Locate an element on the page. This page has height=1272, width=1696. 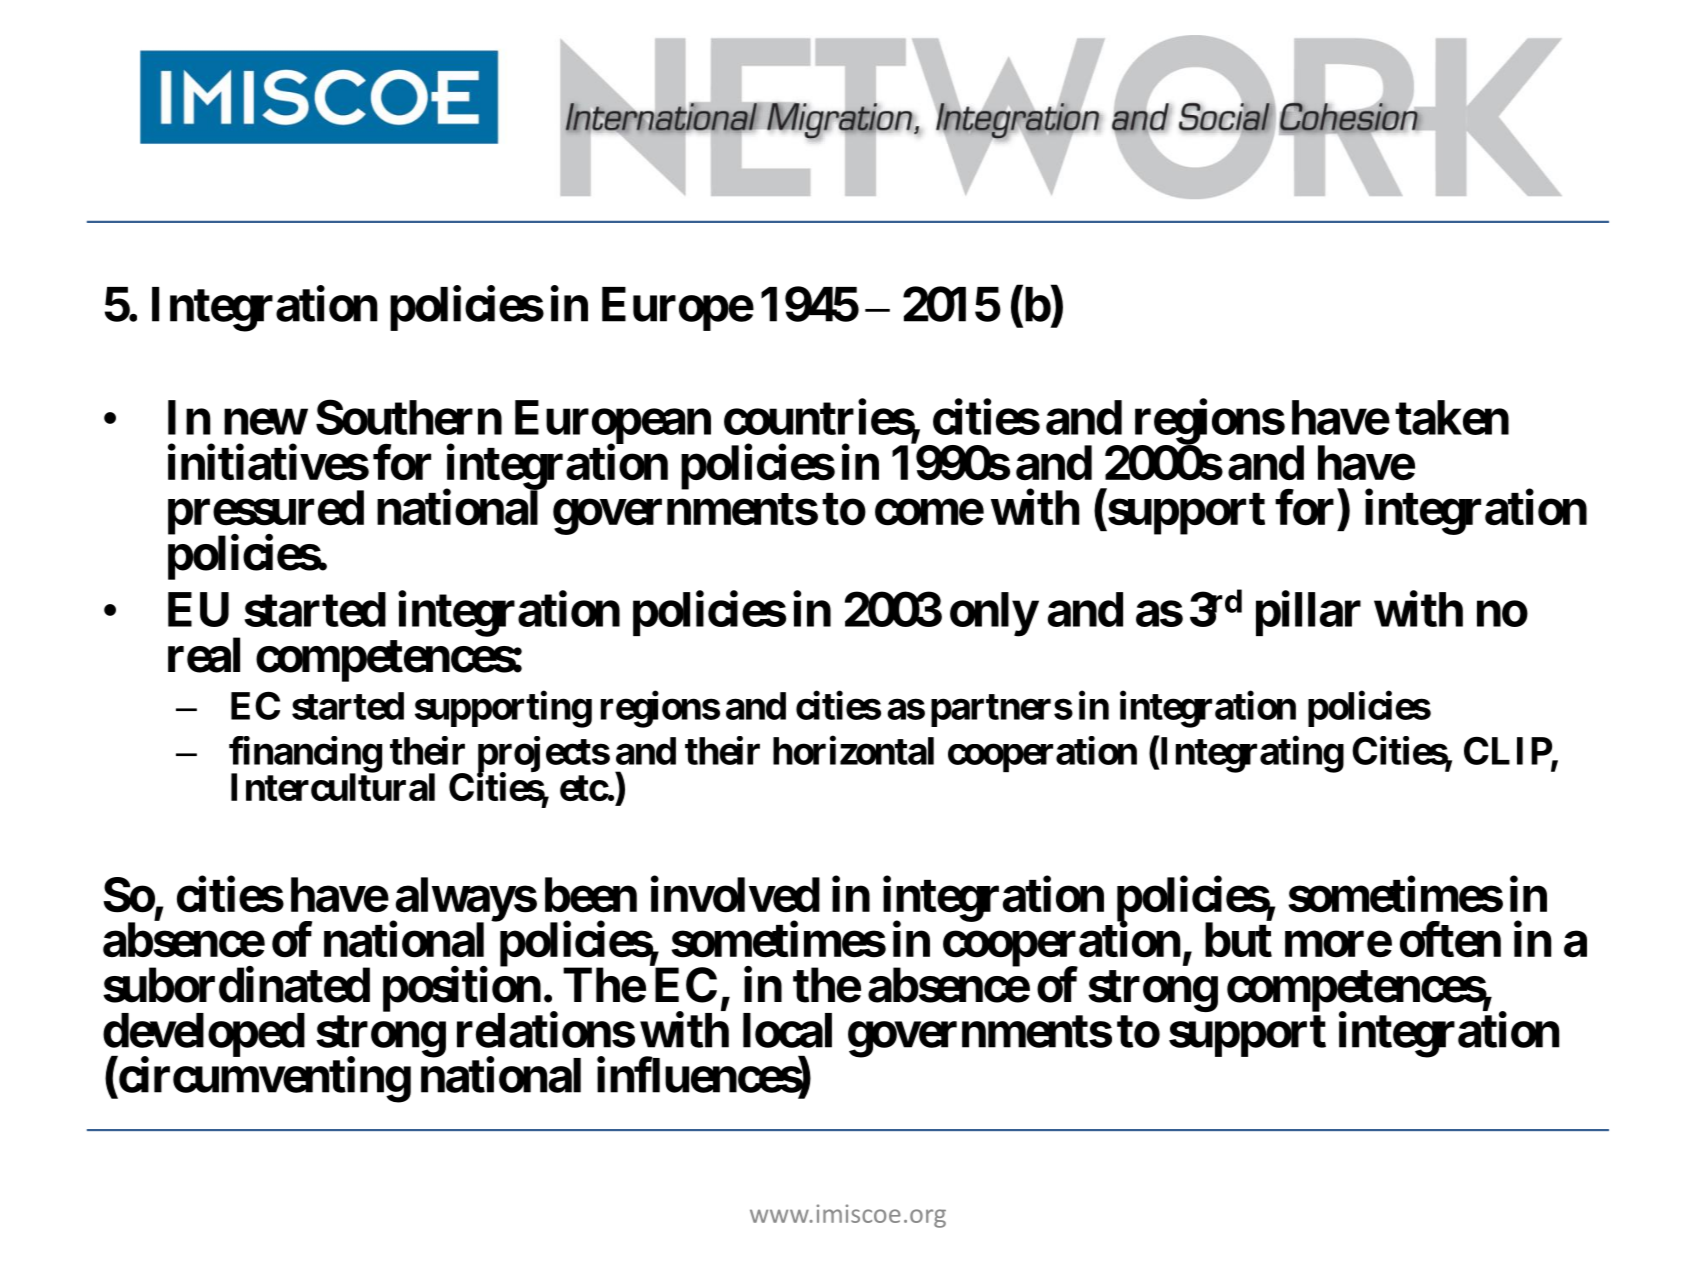
horizontal is located at coordinates (853, 750).
